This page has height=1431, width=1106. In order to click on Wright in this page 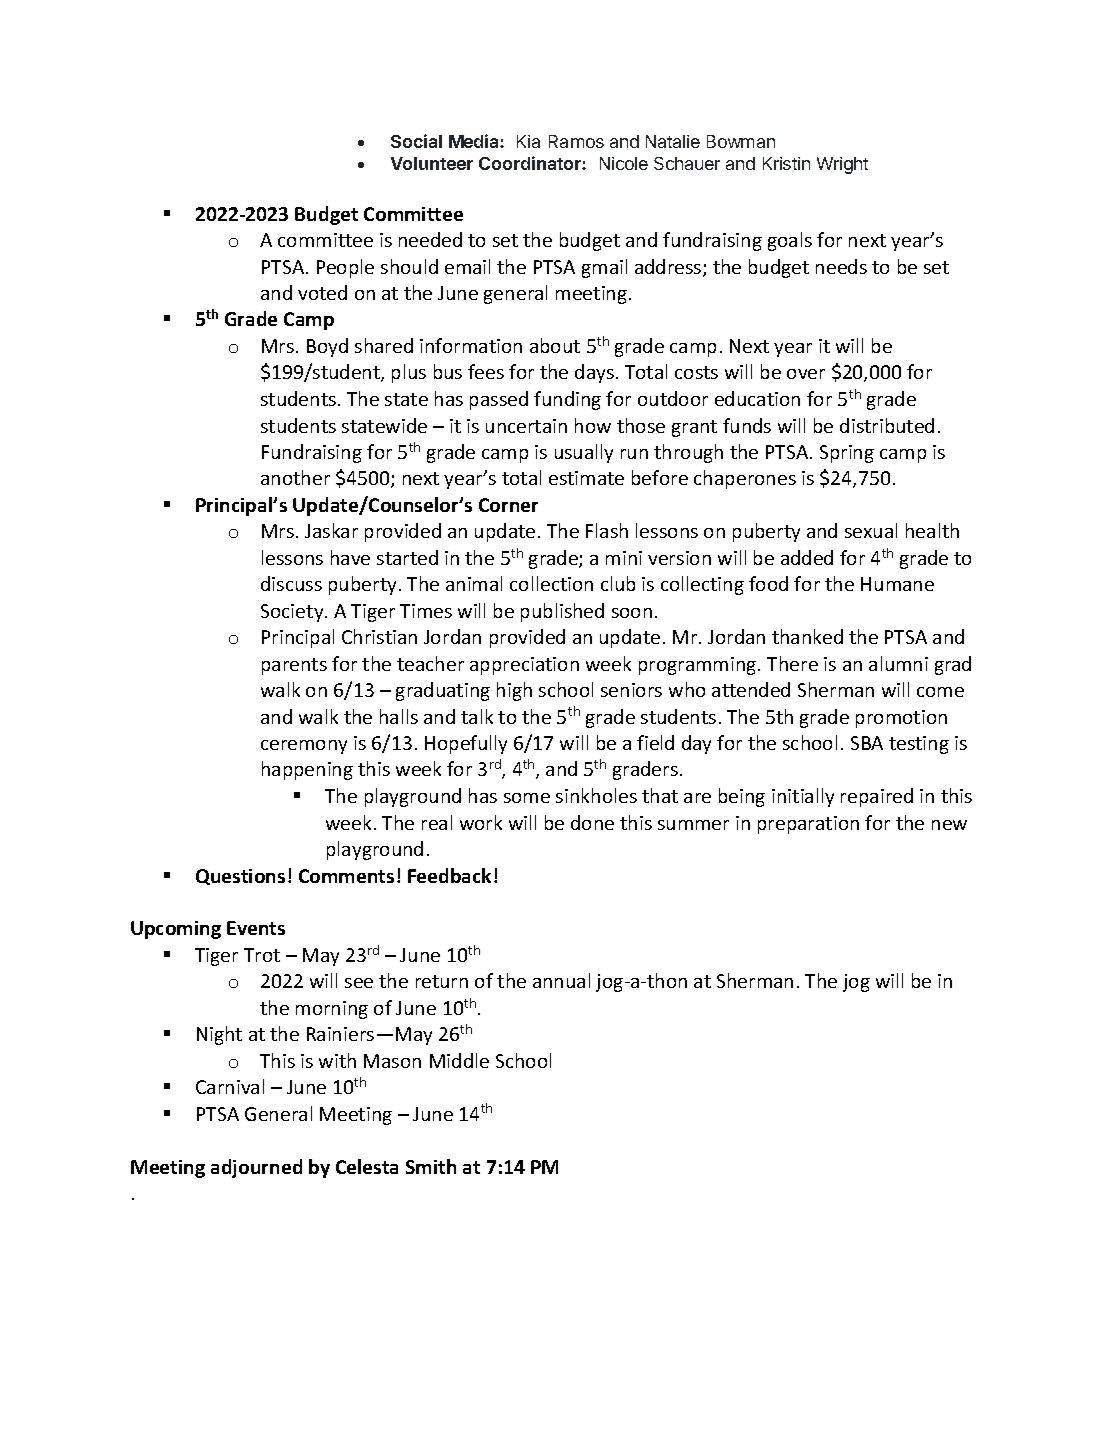, I will do `click(842, 165)`.
